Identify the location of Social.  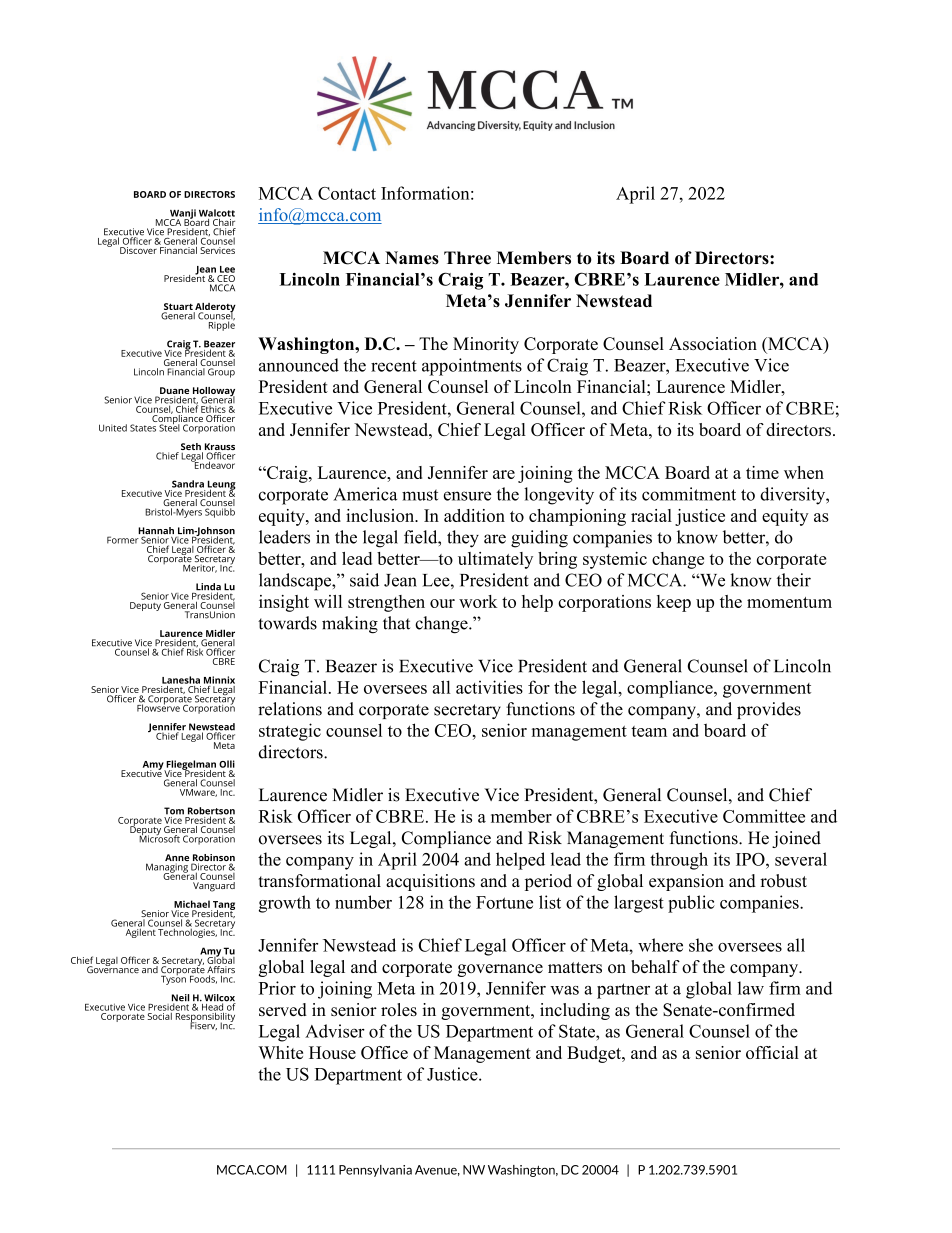
(161, 1015).
